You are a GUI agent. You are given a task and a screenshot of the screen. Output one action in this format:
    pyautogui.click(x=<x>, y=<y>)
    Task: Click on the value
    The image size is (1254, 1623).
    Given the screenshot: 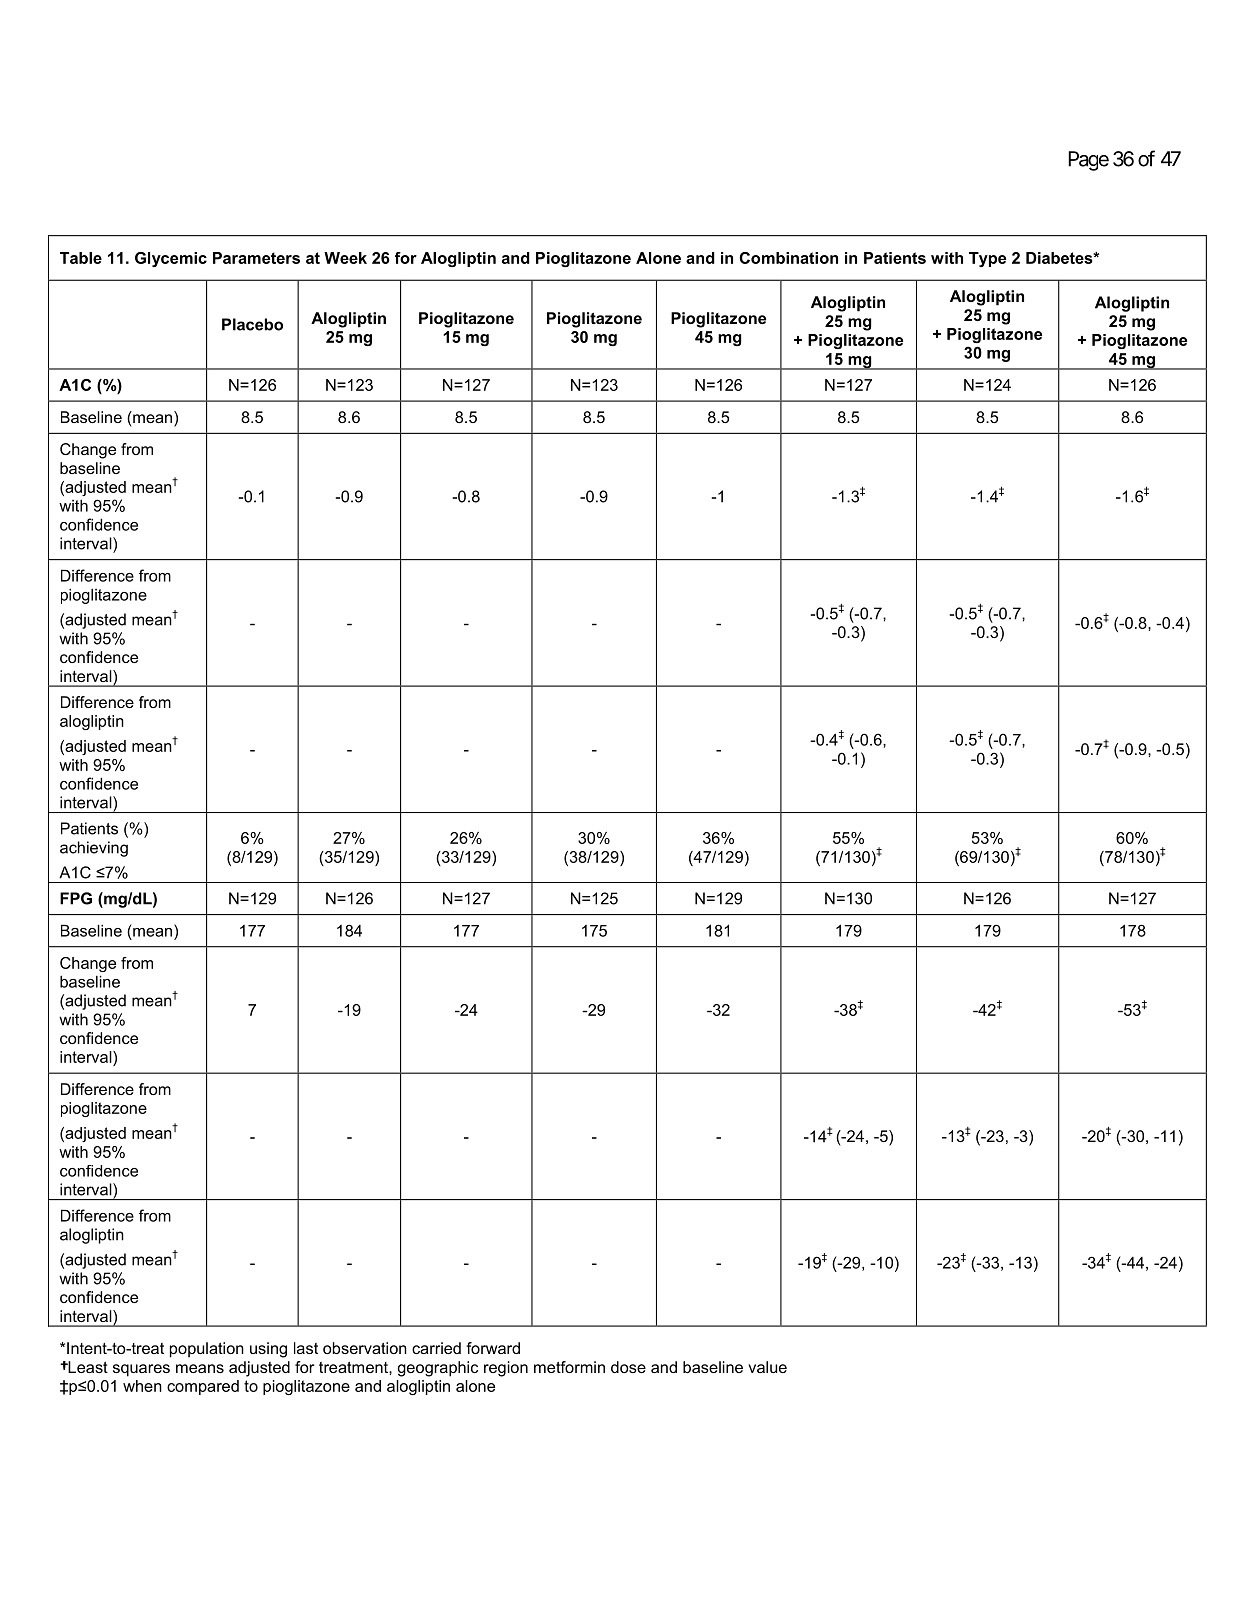 What is the action you would take?
    pyautogui.click(x=767, y=1367)
